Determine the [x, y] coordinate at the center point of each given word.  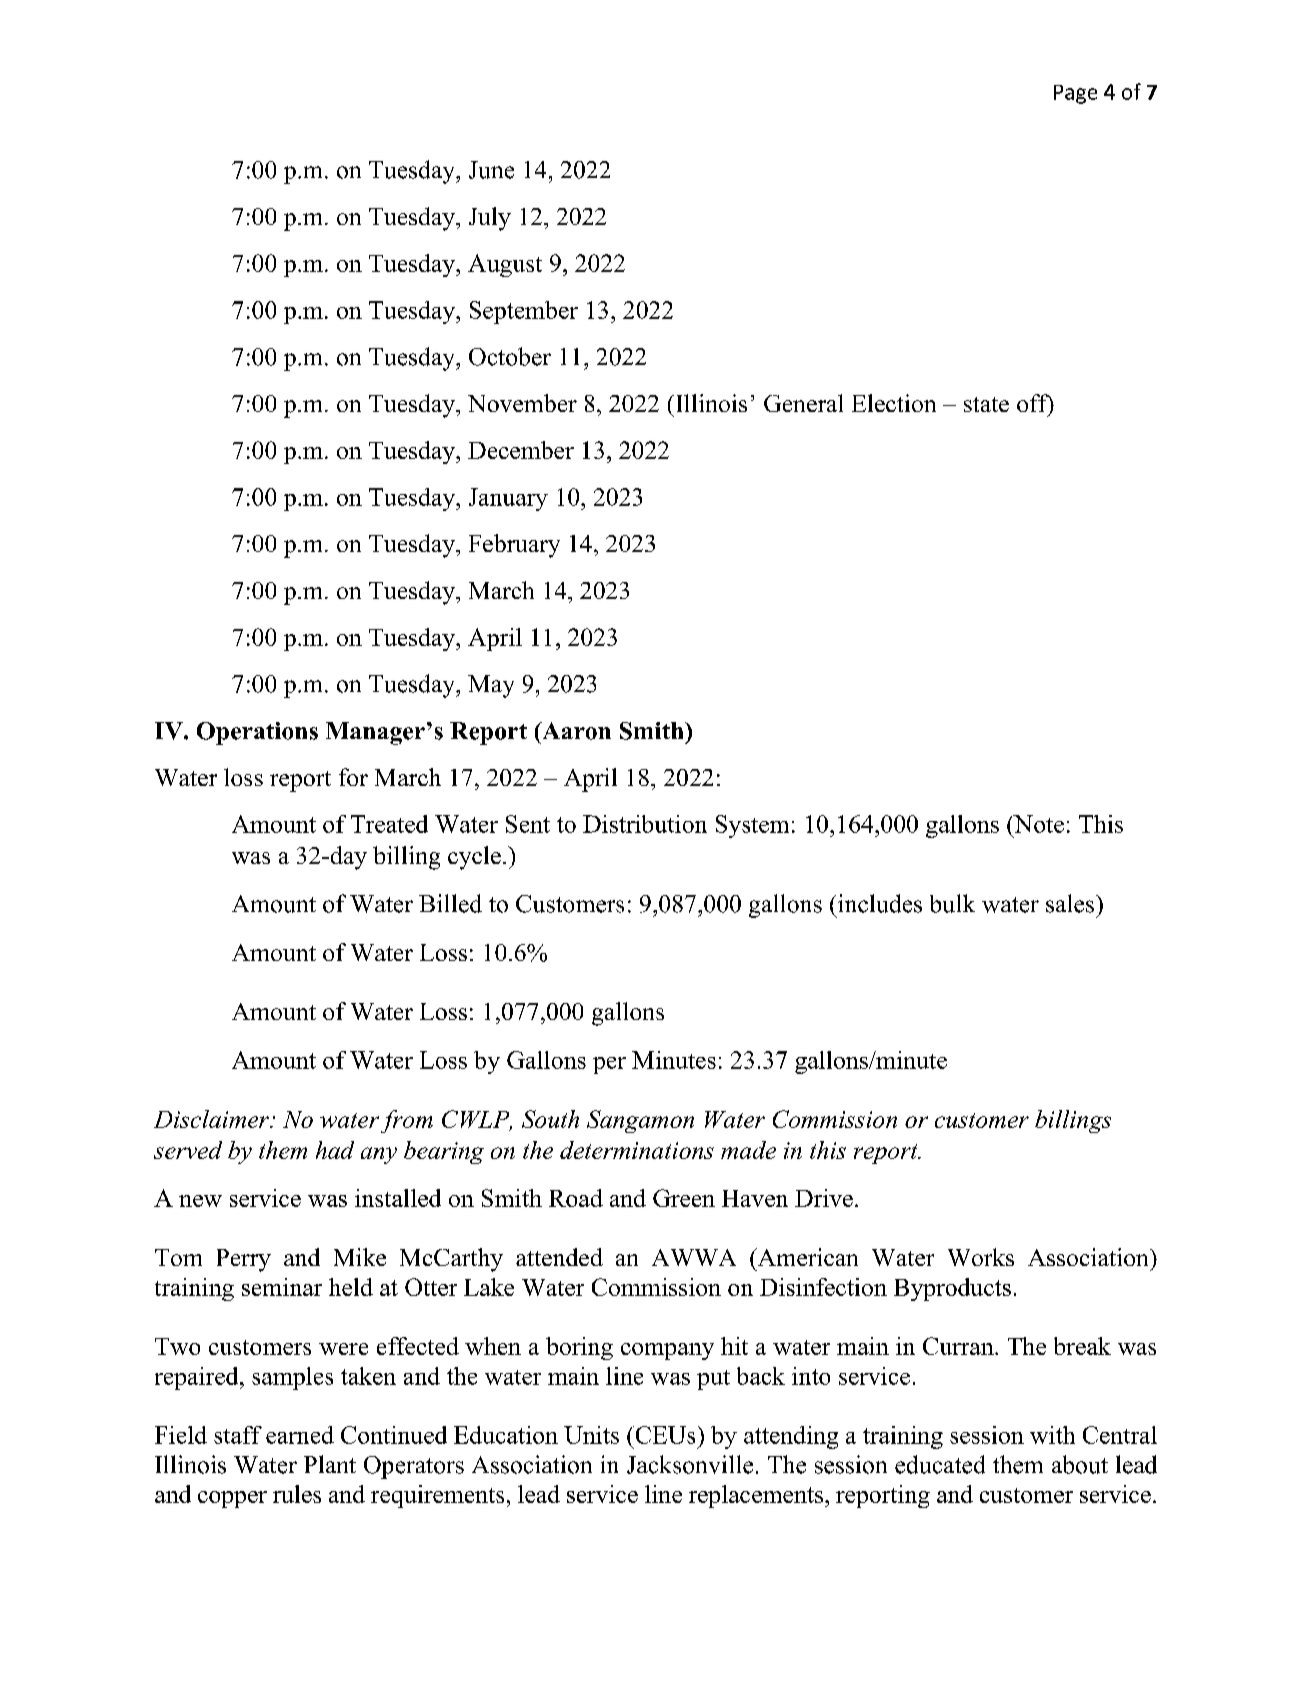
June [491, 170]
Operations [257, 733]
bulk [952, 903]
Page [1075, 94]
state [986, 404]
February [514, 546]
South [550, 1119]
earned [300, 1435]
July [490, 219]
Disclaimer [212, 1119]
